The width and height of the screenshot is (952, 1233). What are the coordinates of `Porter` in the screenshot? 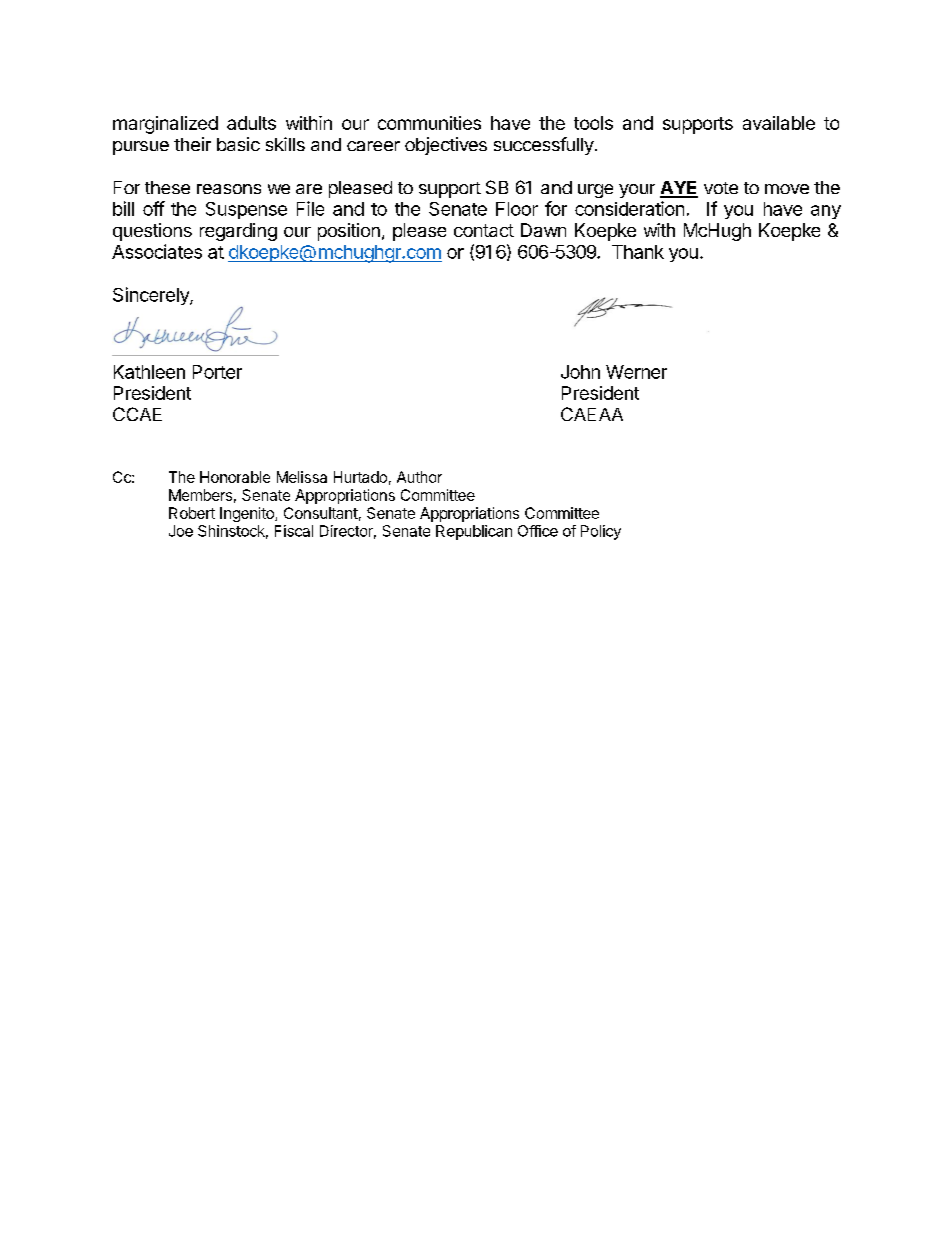 It's located at (217, 372).
